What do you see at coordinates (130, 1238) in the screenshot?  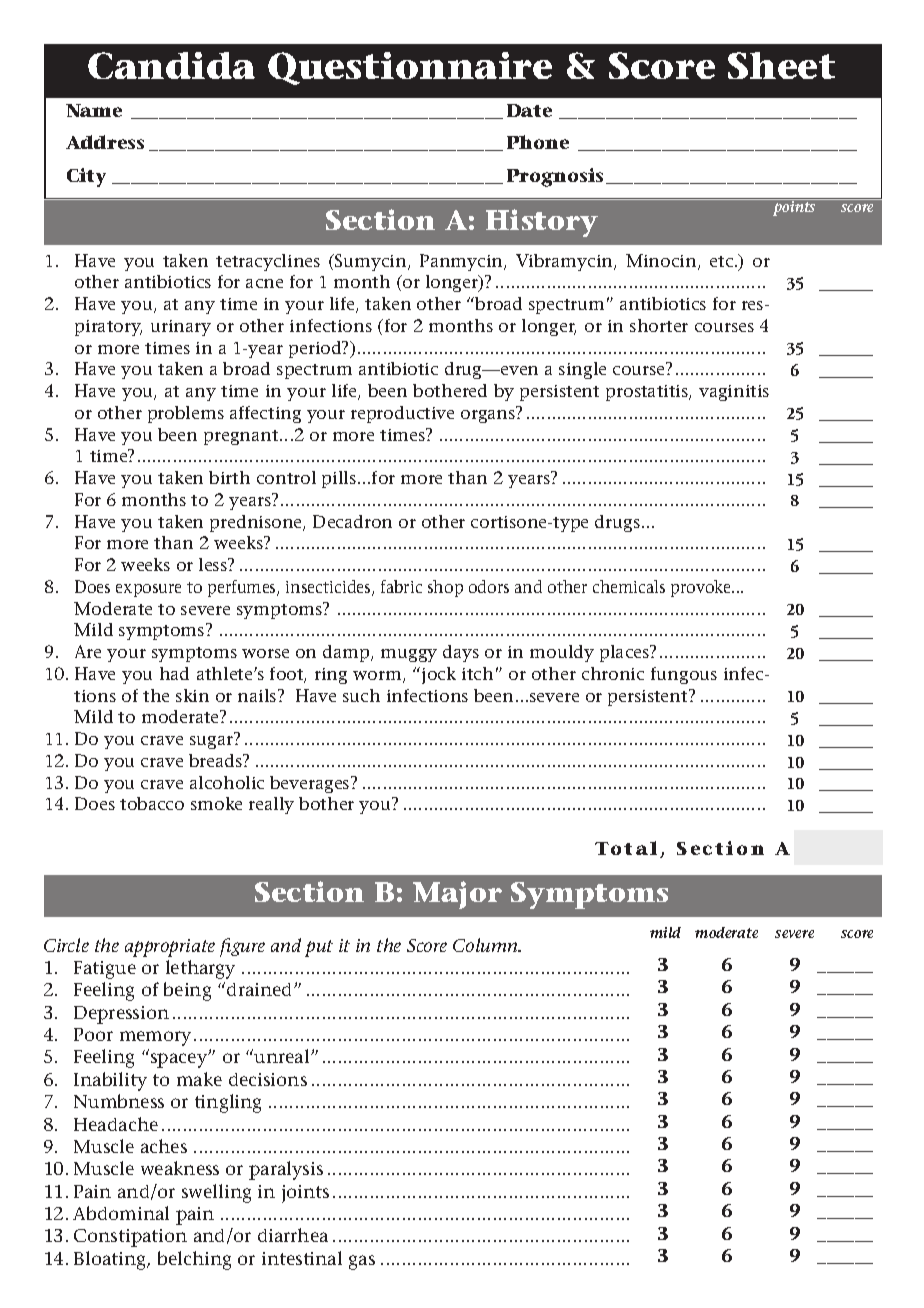 I see `Constipation` at bounding box center [130, 1238].
